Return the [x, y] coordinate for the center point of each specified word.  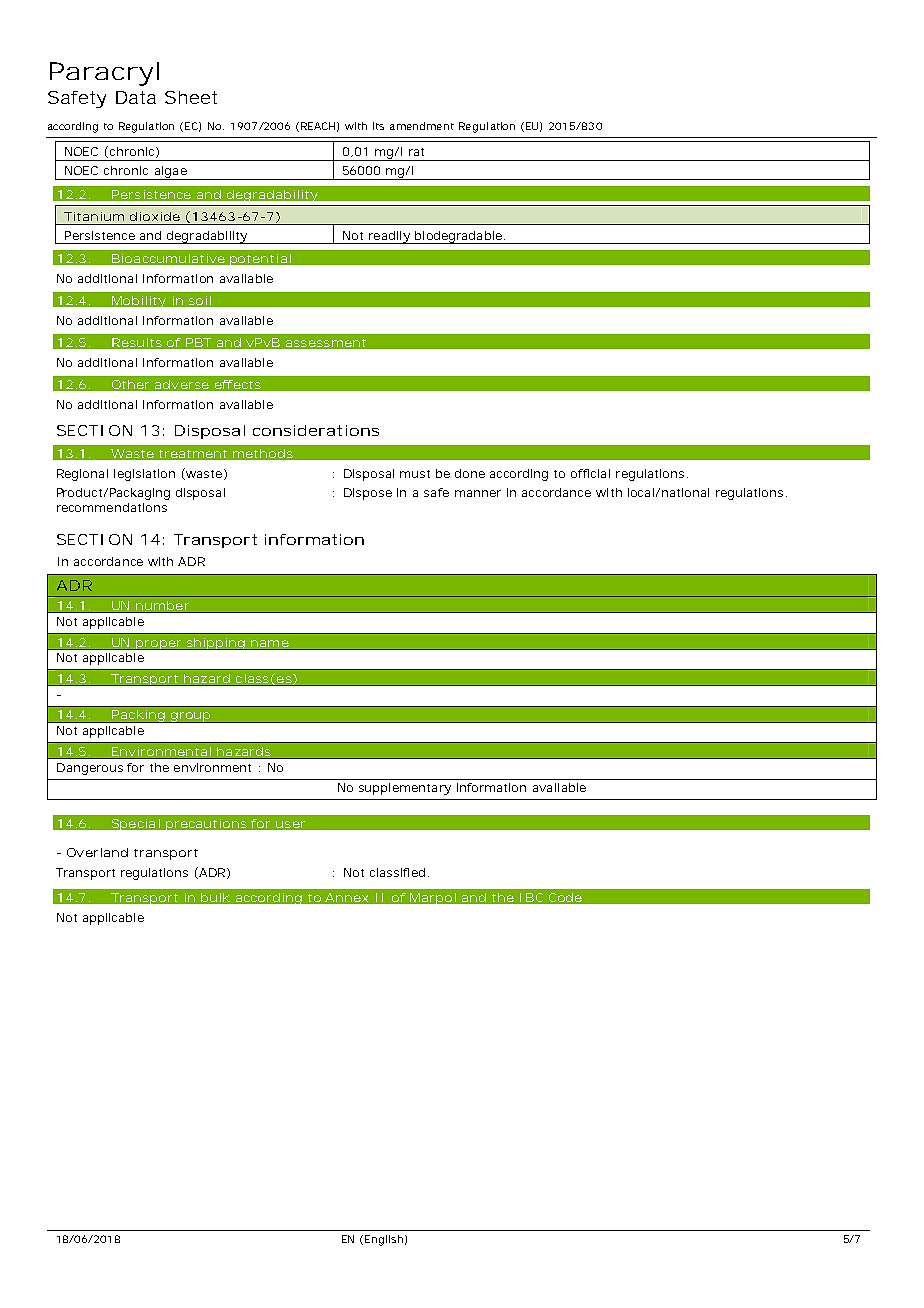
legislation [144, 475]
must [415, 474]
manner [478, 493]
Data [136, 97]
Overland [97, 852]
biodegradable [459, 237]
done [470, 473]
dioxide [155, 216]
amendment [422, 126]
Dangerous [90, 769]
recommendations [112, 507]
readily [390, 237]
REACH [320, 127]
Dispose [368, 494]
